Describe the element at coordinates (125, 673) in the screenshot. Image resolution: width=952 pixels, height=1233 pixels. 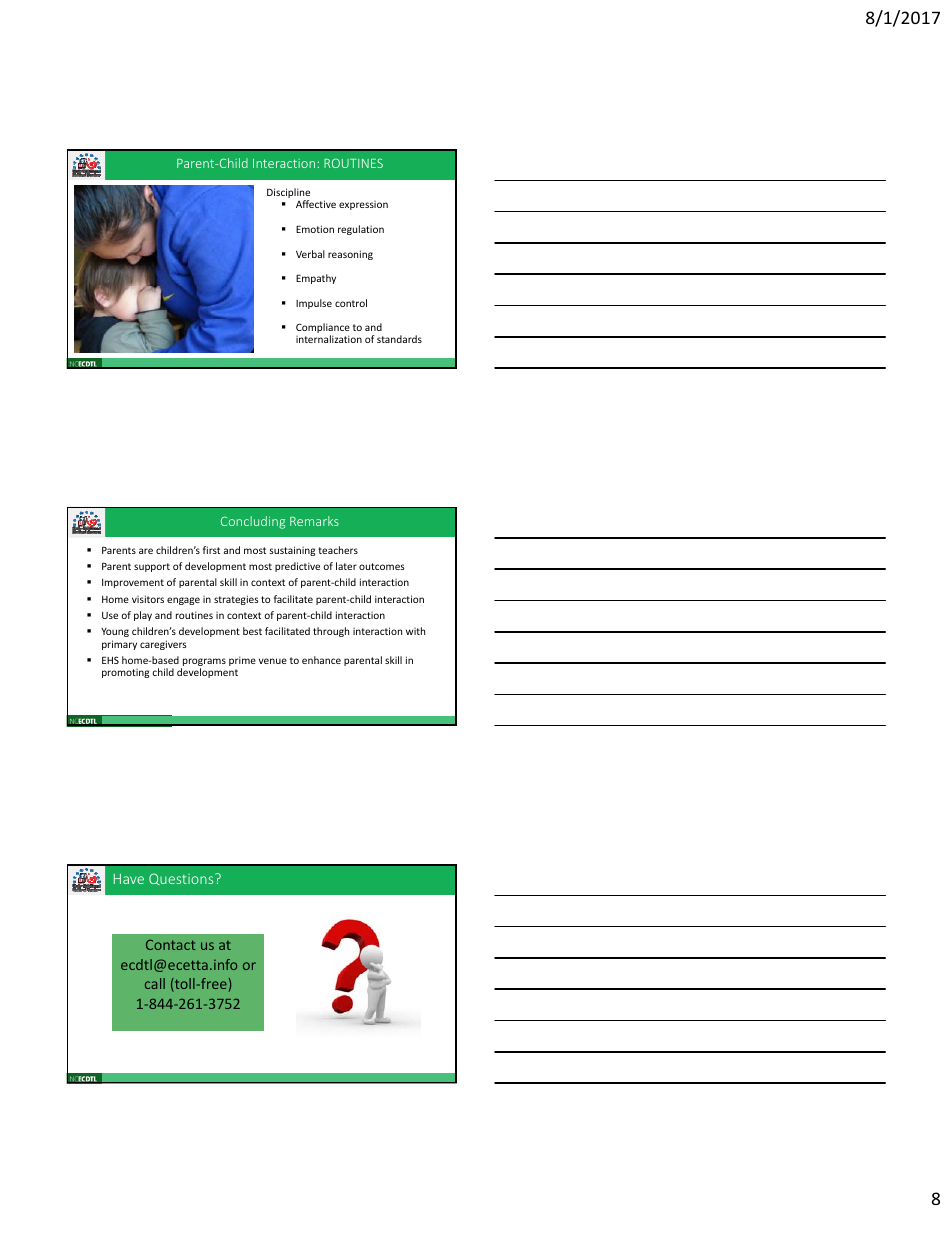
I see `promoting` at that location.
